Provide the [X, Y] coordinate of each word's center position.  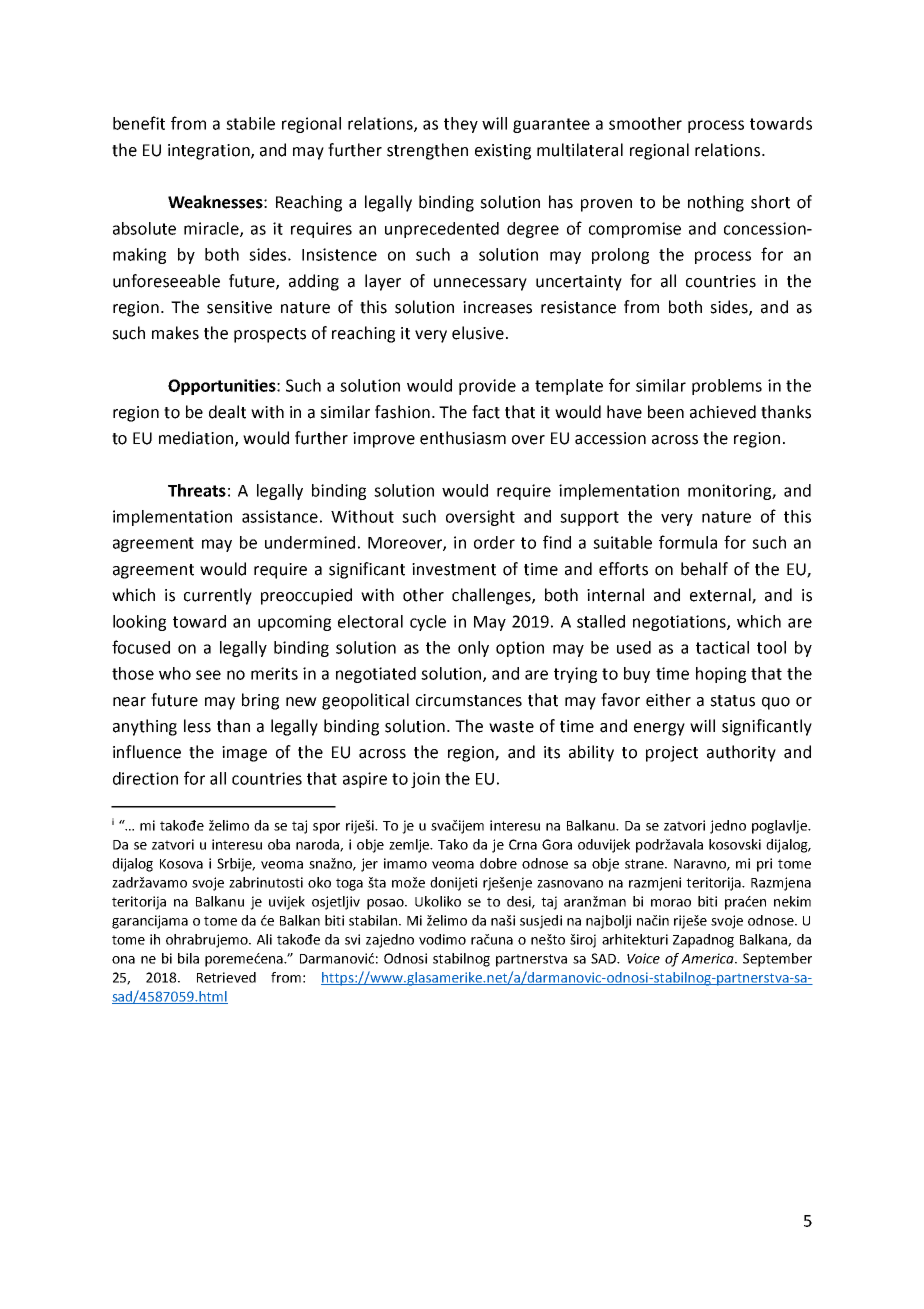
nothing [716, 203]
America [708, 958]
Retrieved [226, 977]
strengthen [427, 151]
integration [210, 152]
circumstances [469, 700]
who [175, 673]
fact [486, 412]
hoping [721, 675]
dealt [227, 412]
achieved [723, 412]
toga [349, 884]
